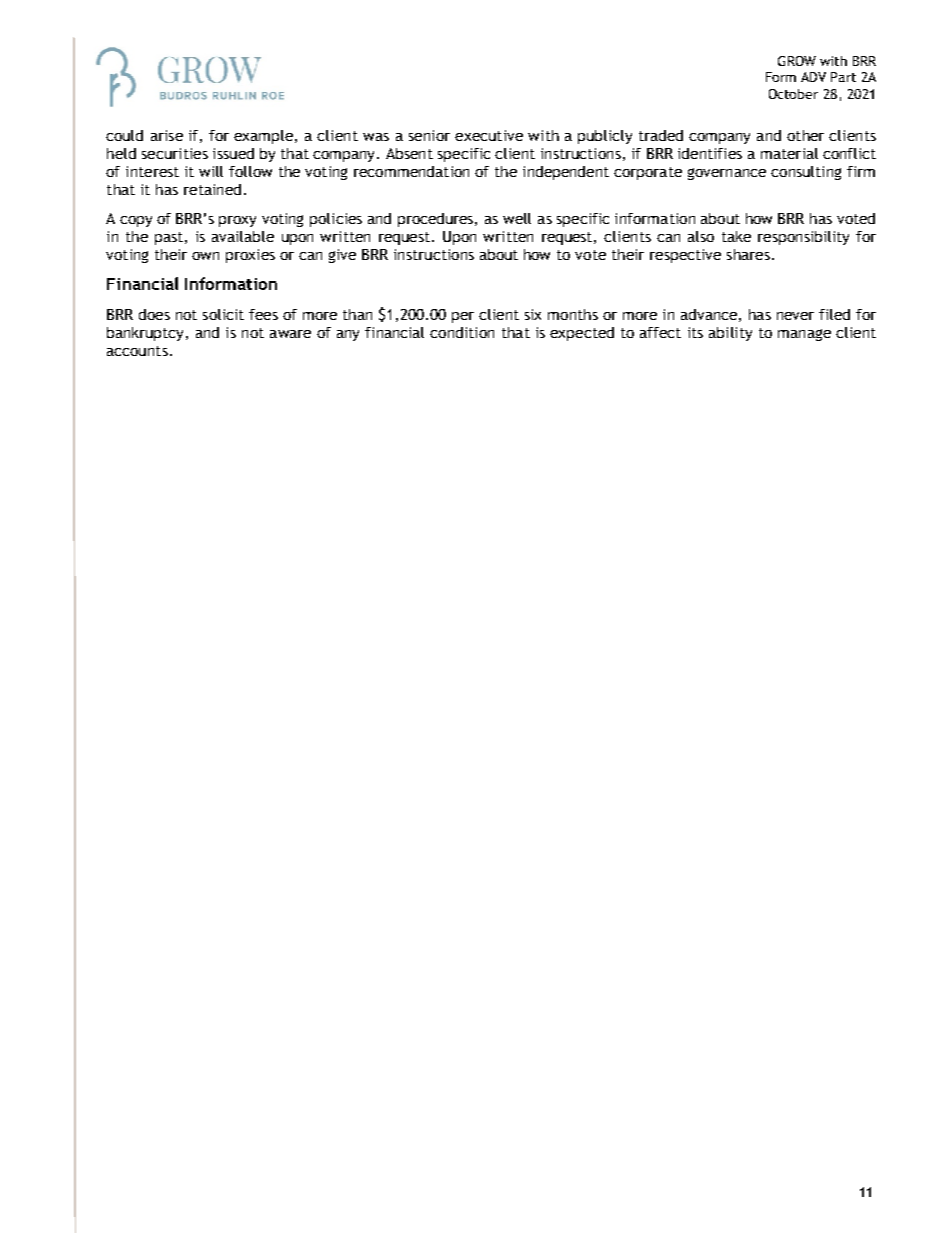 The image size is (952, 1233). Describe the element at coordinates (137, 351) in the document. I see `accounts` at that location.
